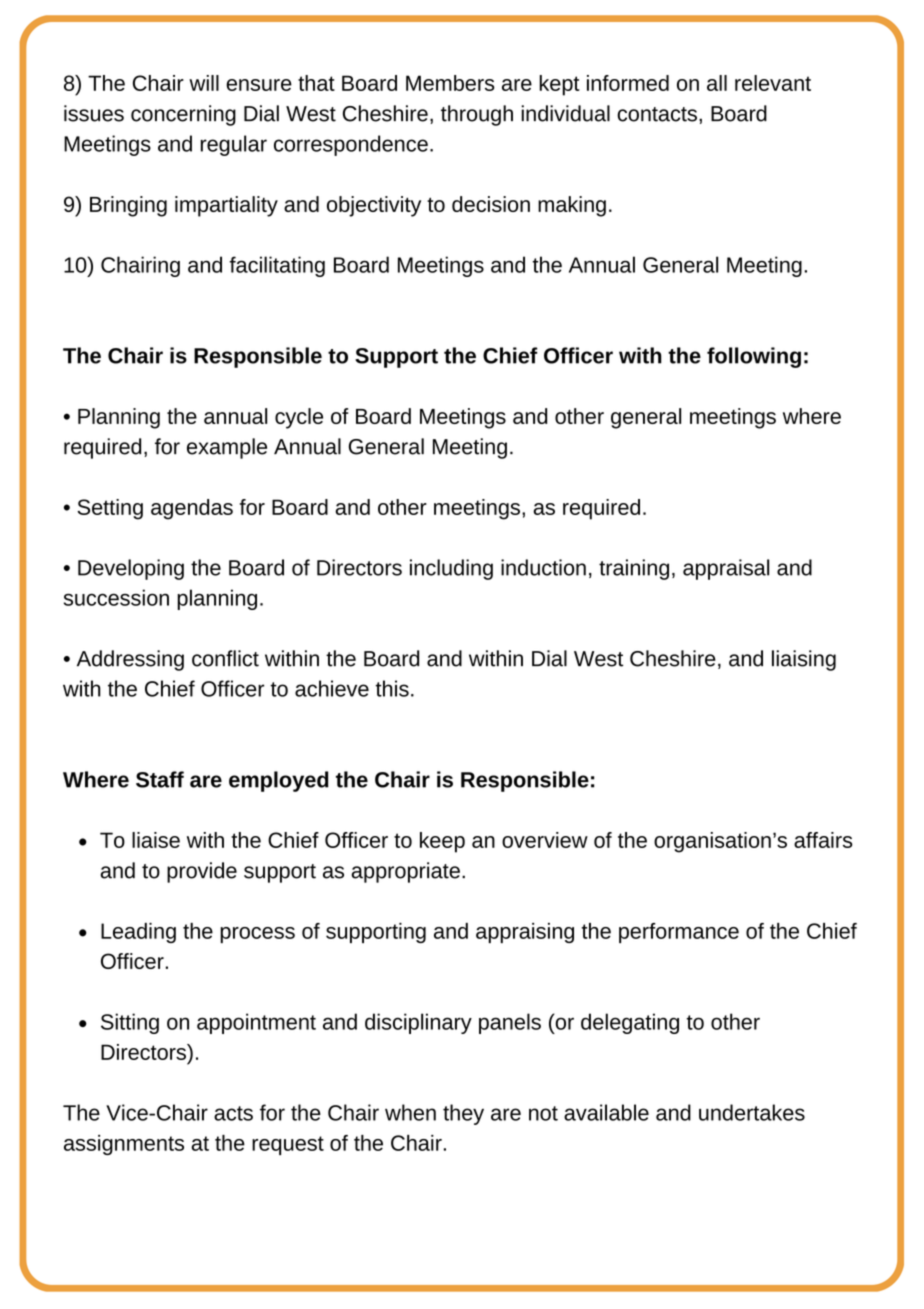  Describe the element at coordinates (160, 779) in the screenshot. I see `Staff` at that location.
